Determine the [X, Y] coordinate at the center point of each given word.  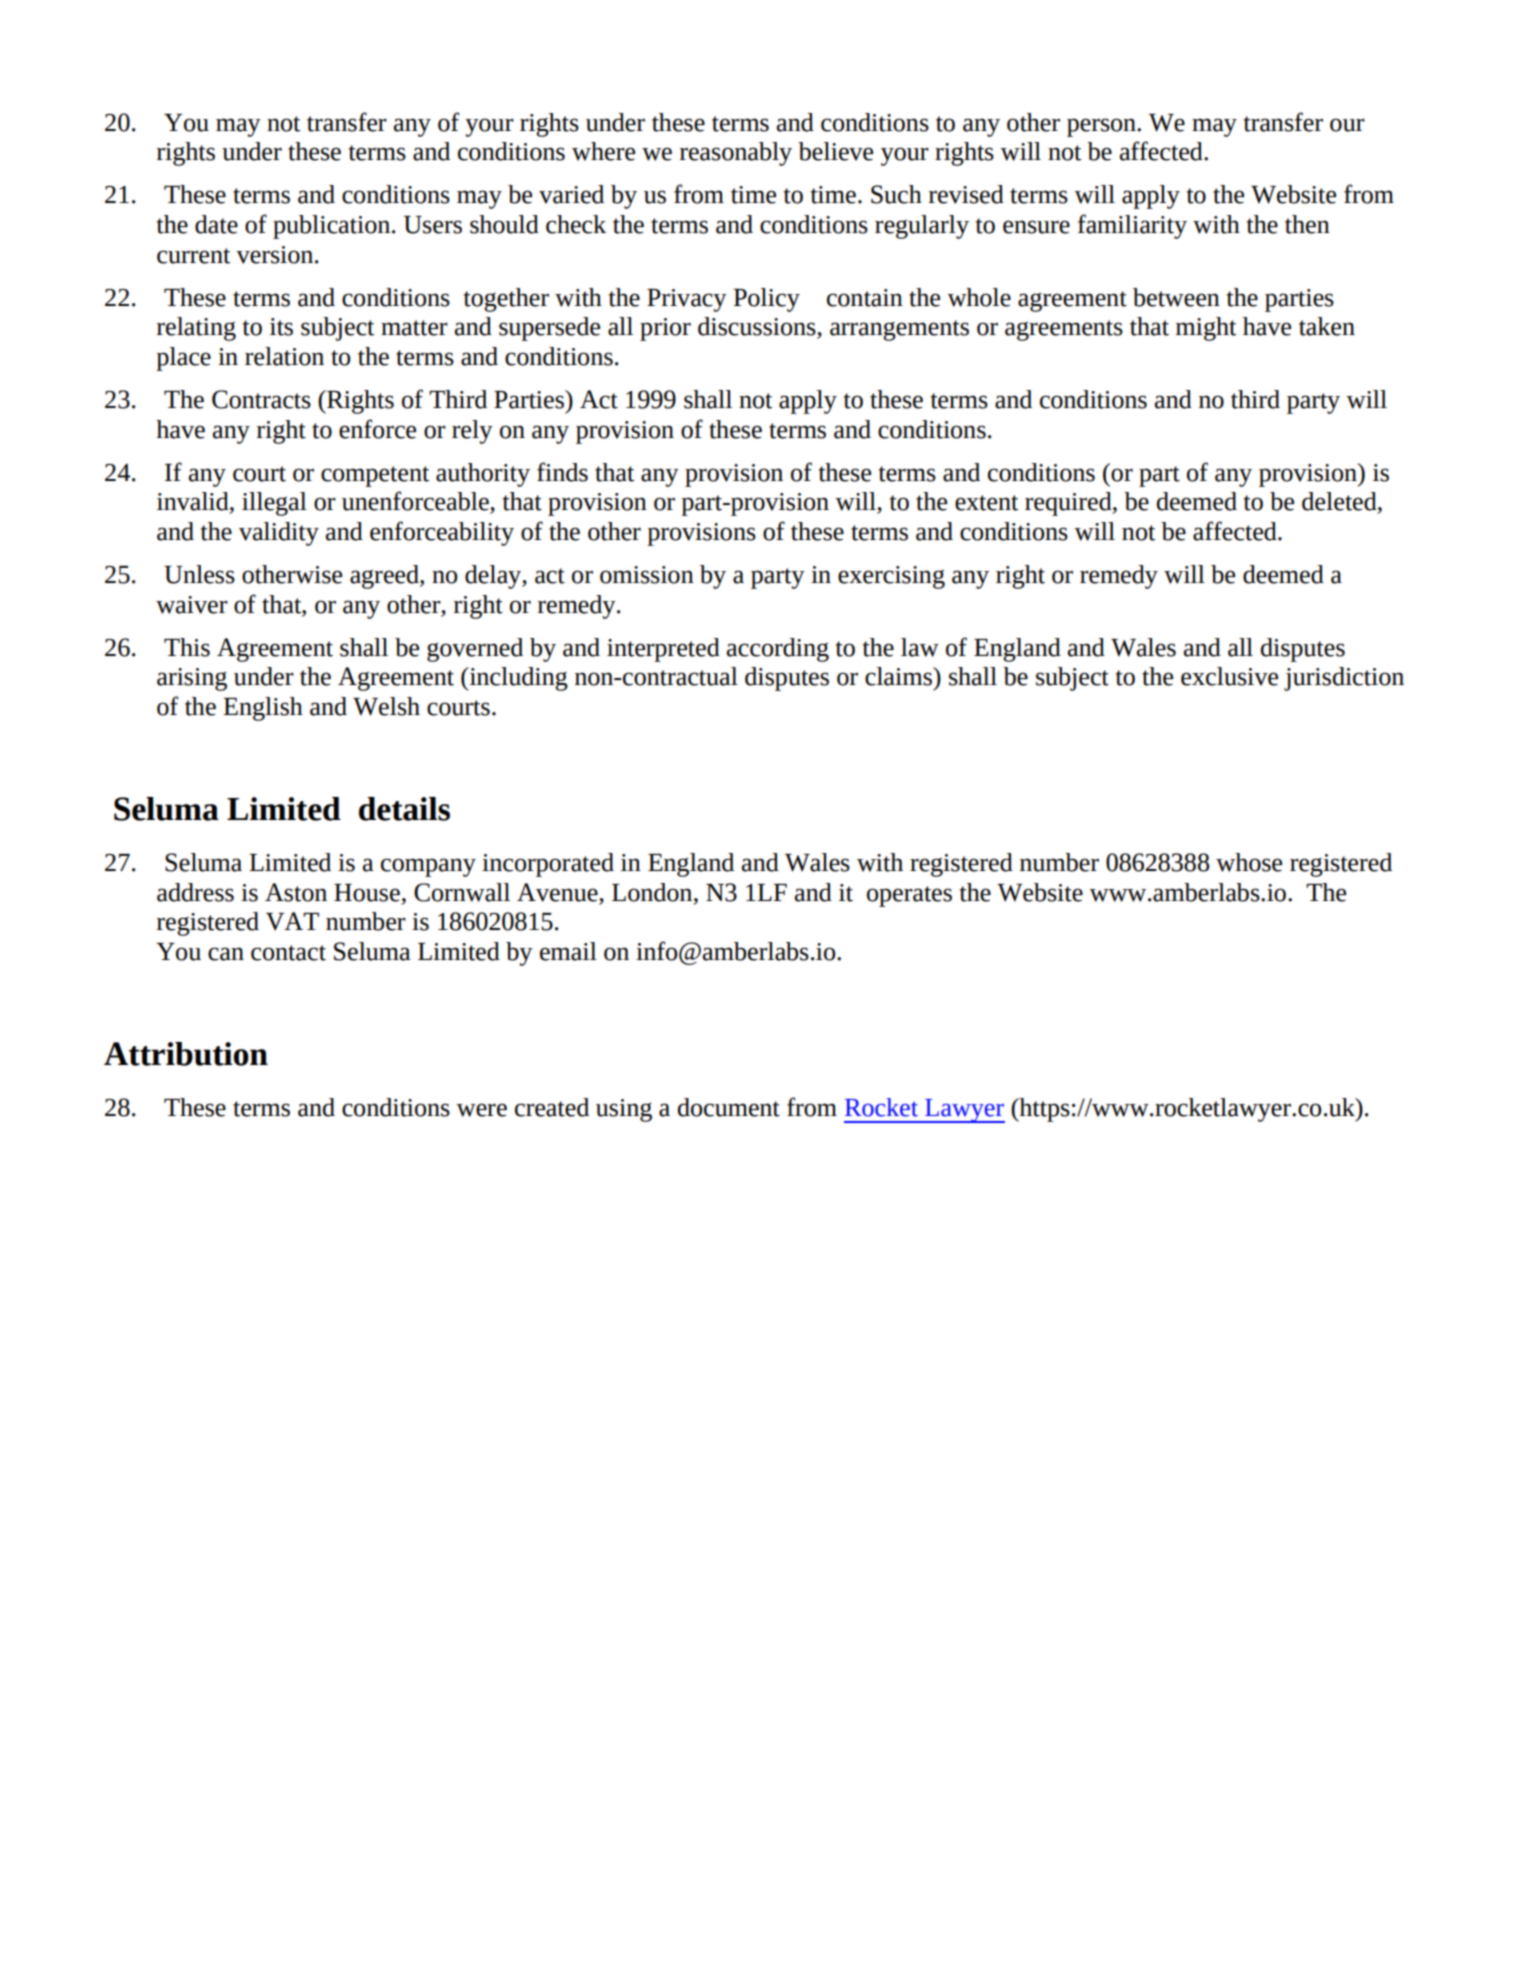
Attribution [186, 1054]
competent [375, 476]
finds [562, 472]
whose [1249, 862]
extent [986, 503]
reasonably [736, 154]
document [729, 1107]
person [1102, 127]
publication [331, 227]
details [404, 809]
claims [899, 676]
